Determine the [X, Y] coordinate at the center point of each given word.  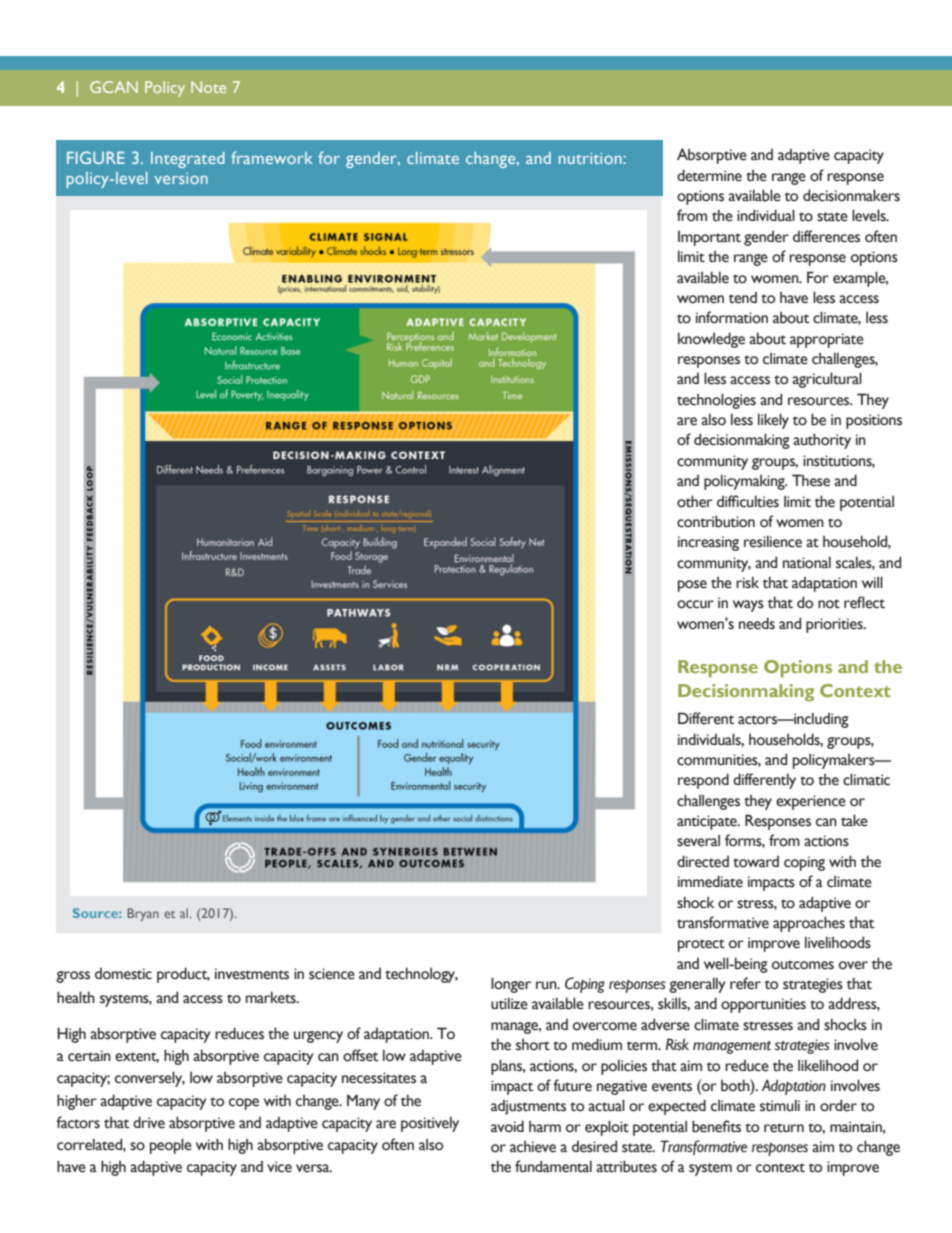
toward [756, 862]
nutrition [591, 158]
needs [757, 623]
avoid [507, 1126]
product [183, 975]
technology [421, 975]
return [784, 1128]
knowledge [711, 340]
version [181, 178]
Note [208, 87]
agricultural [827, 380]
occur [695, 604]
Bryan [143, 914]
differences [826, 236]
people [171, 1146]
